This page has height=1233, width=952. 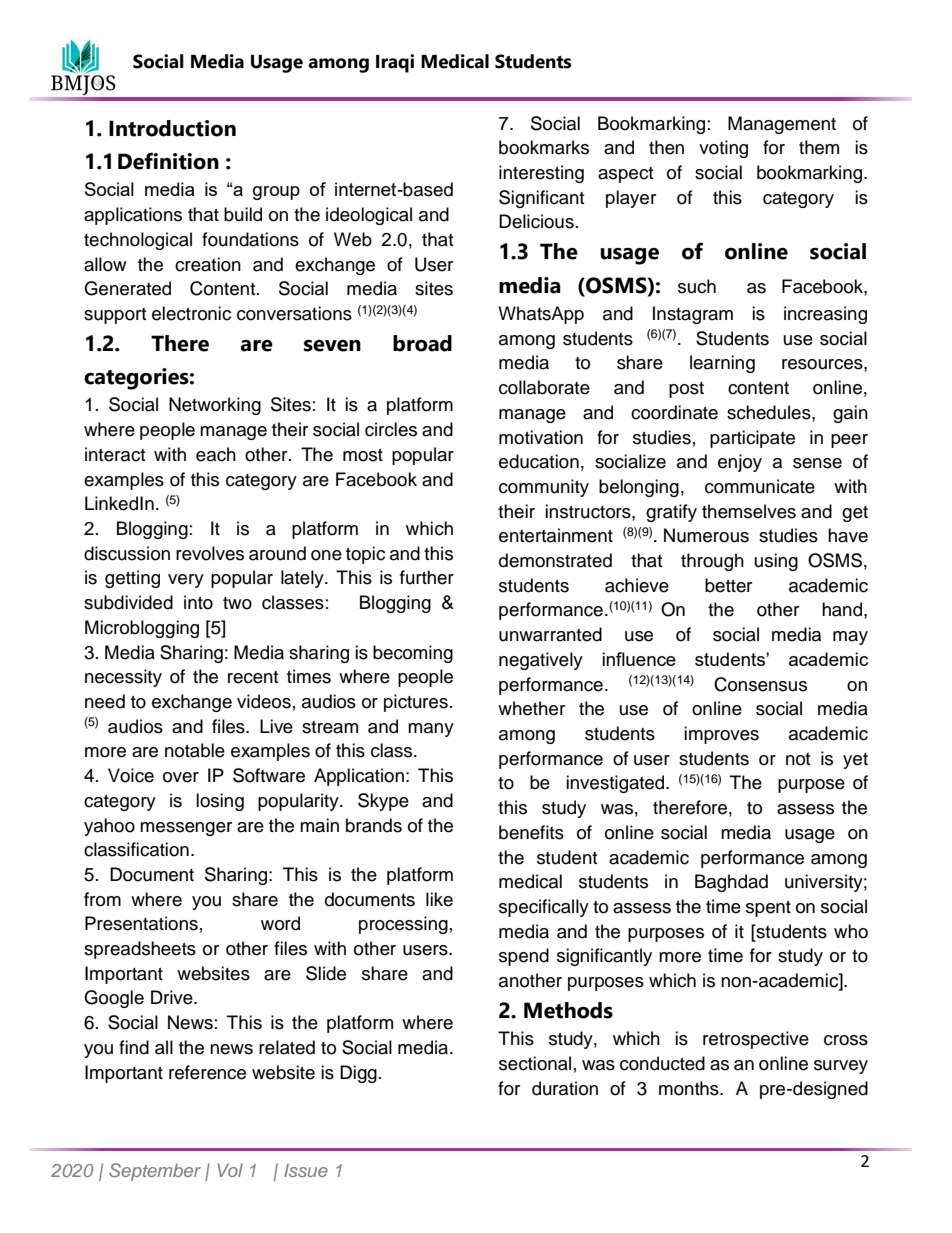 What do you see at coordinates (216, 454) in the page?
I see `each` at bounding box center [216, 454].
